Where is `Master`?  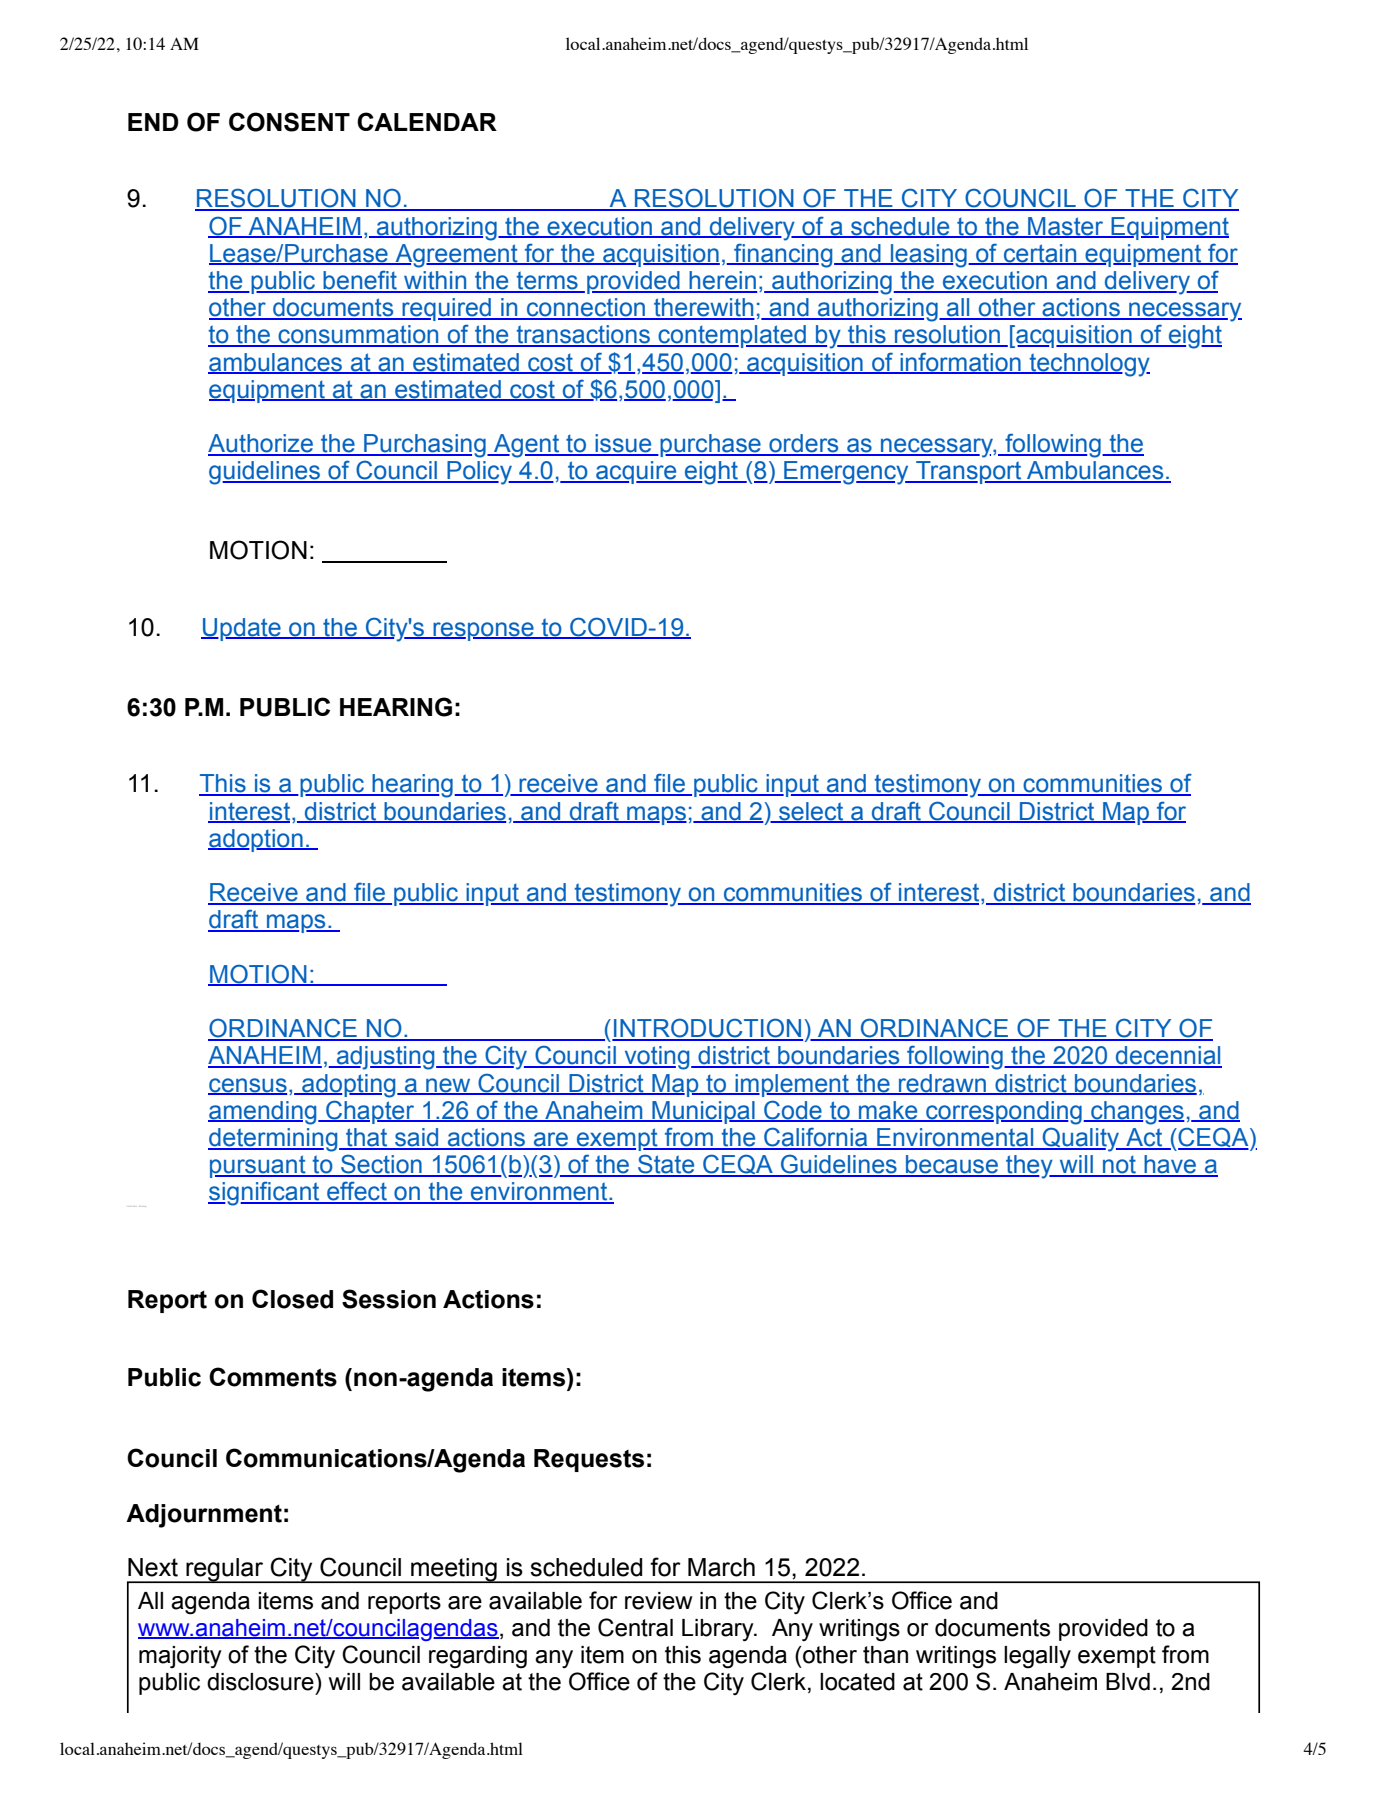
Master is located at coordinates (1066, 227).
